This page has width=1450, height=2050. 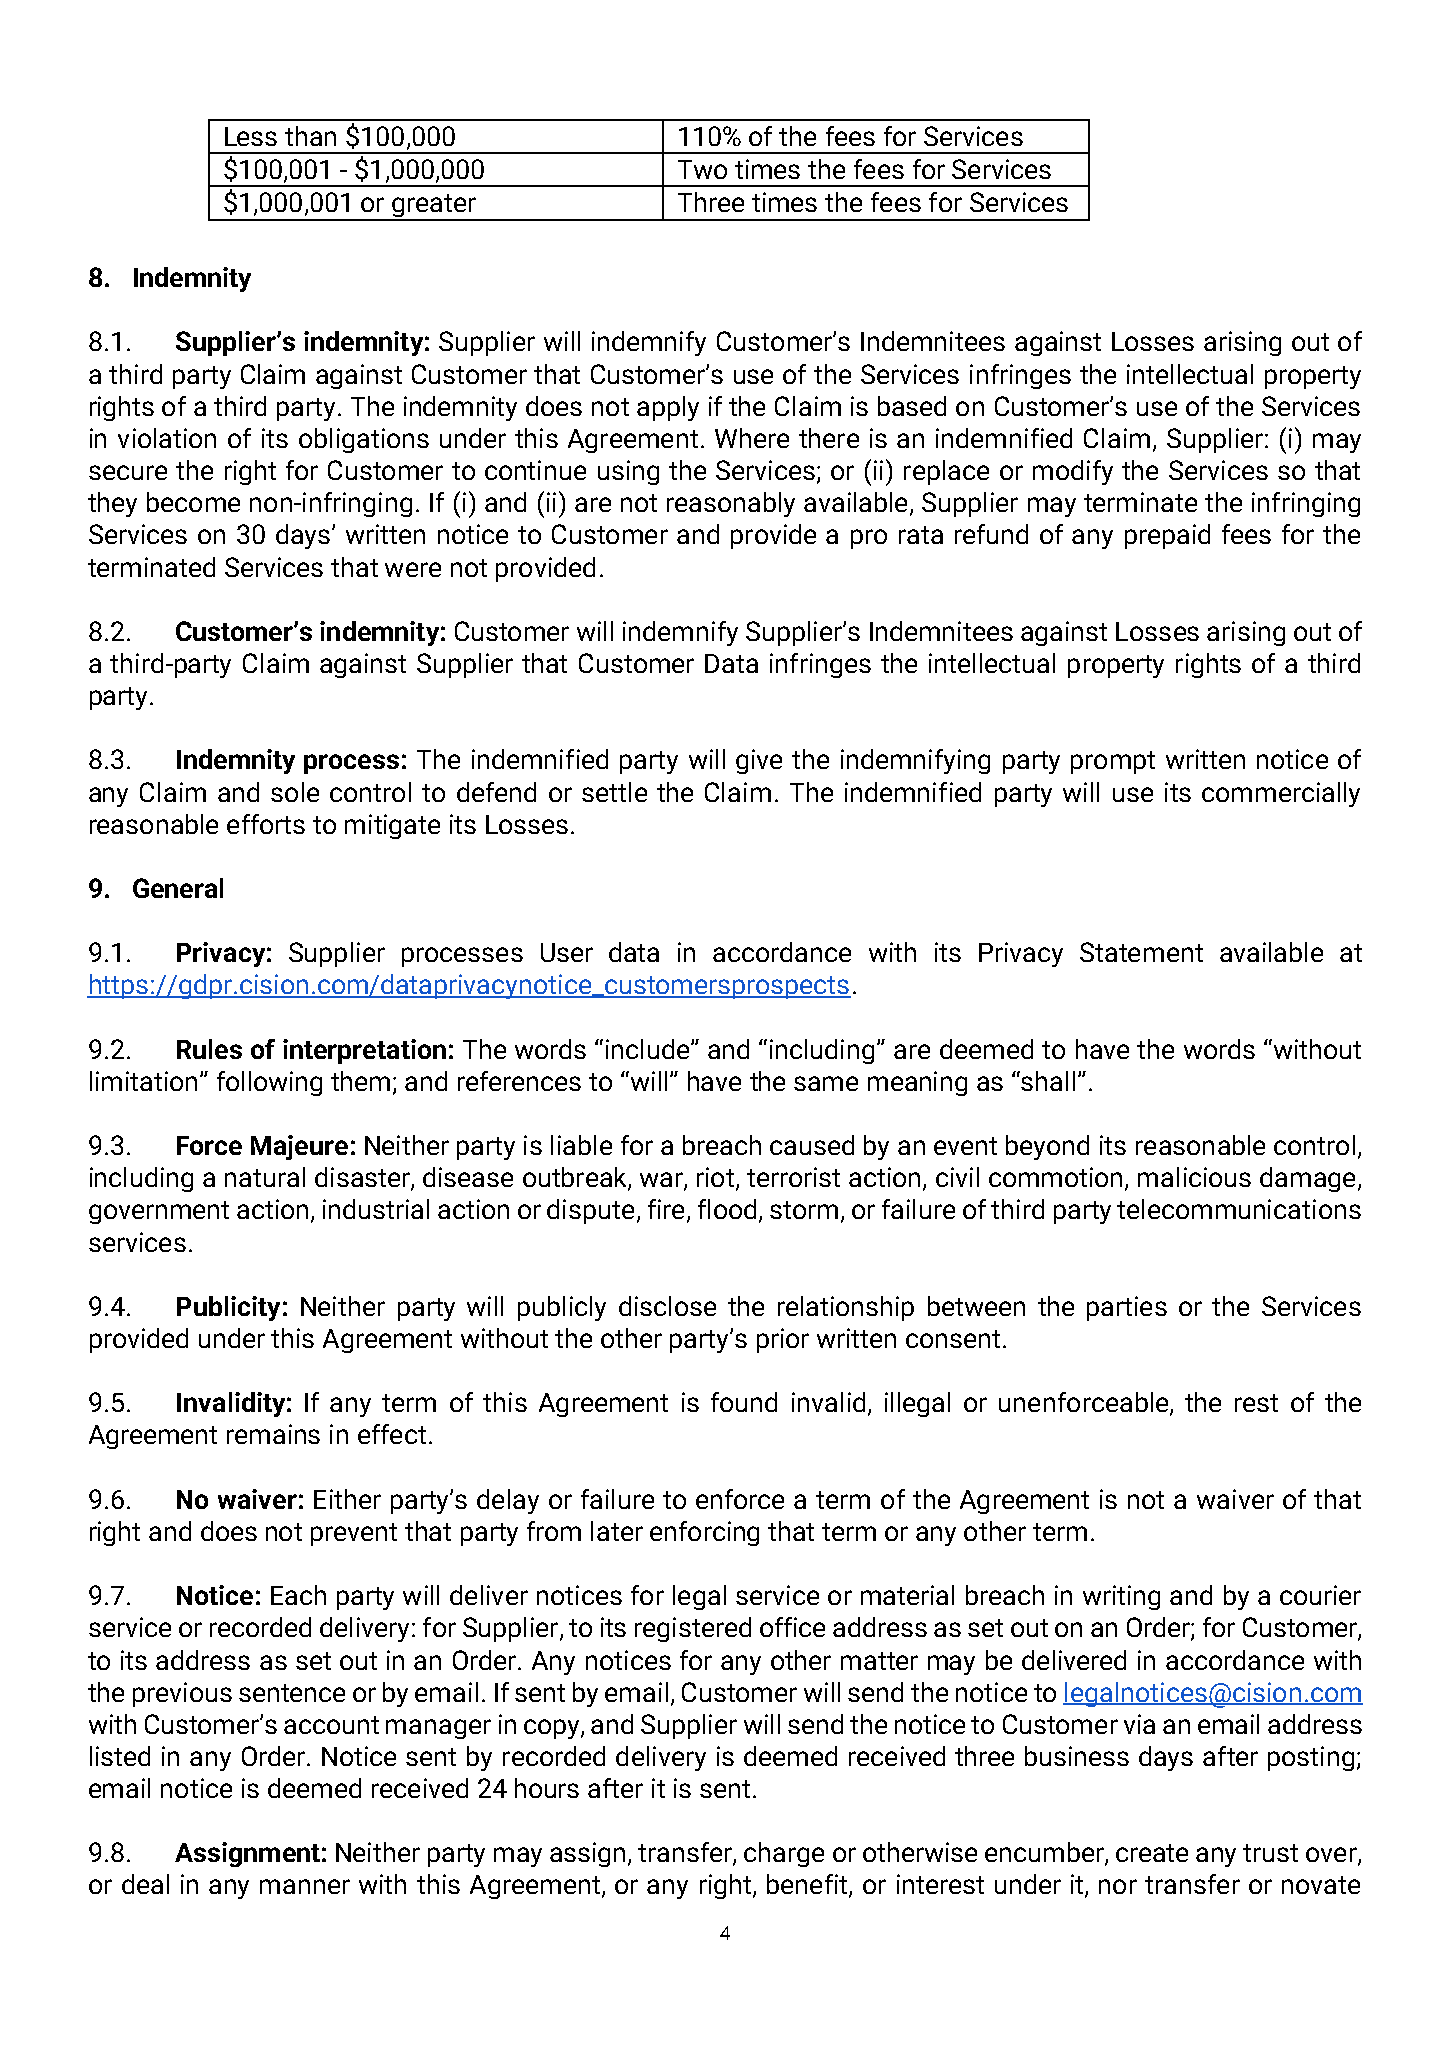 I want to click on Less, so click(x=251, y=136).
